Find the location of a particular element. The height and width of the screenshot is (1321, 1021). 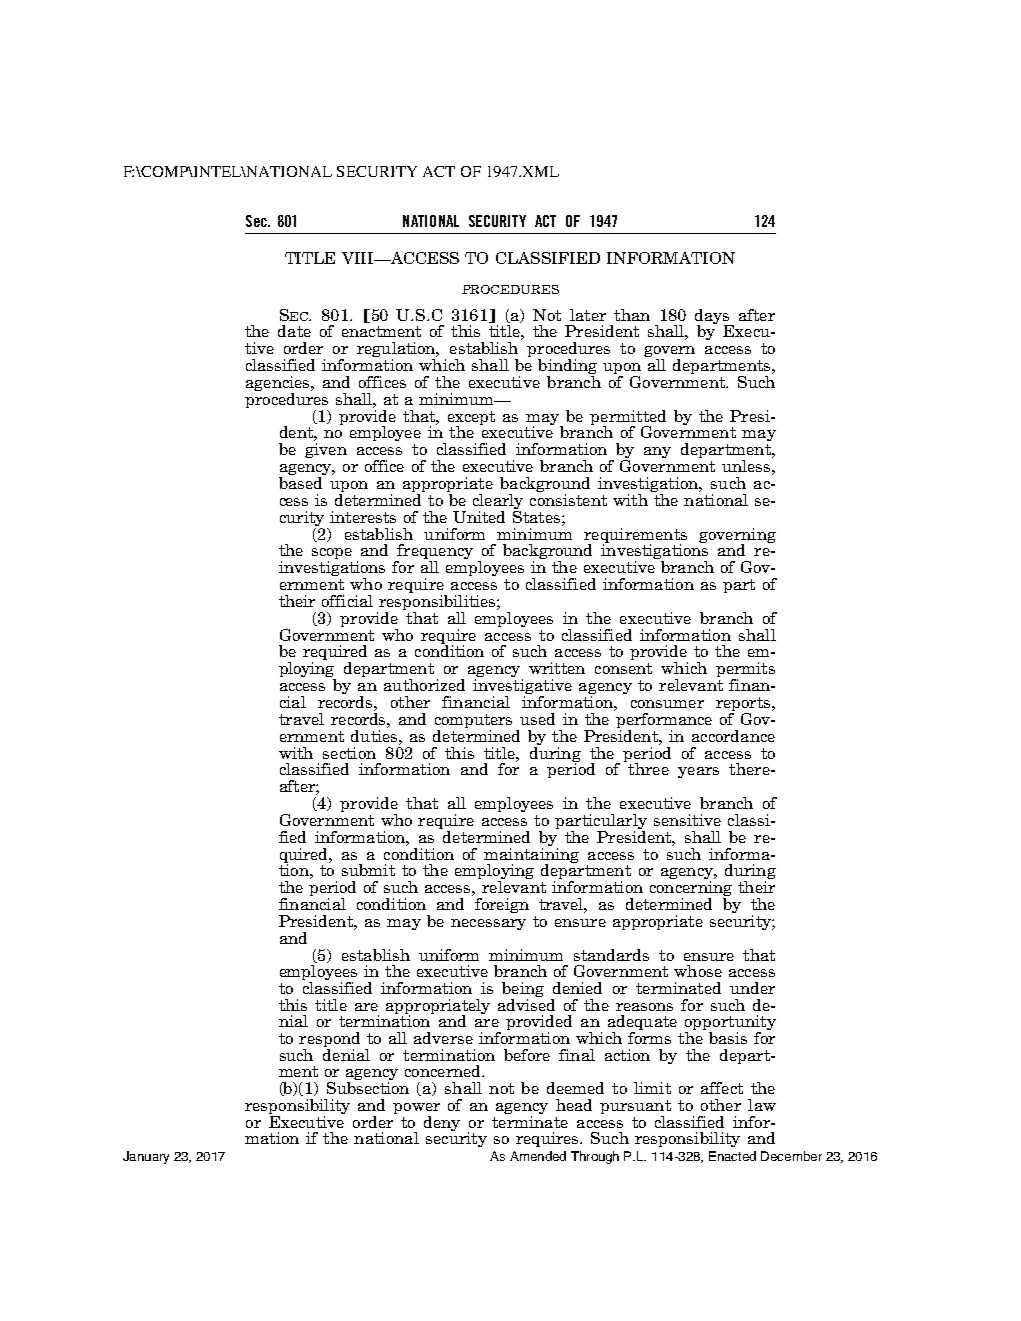

days is located at coordinates (713, 317).
